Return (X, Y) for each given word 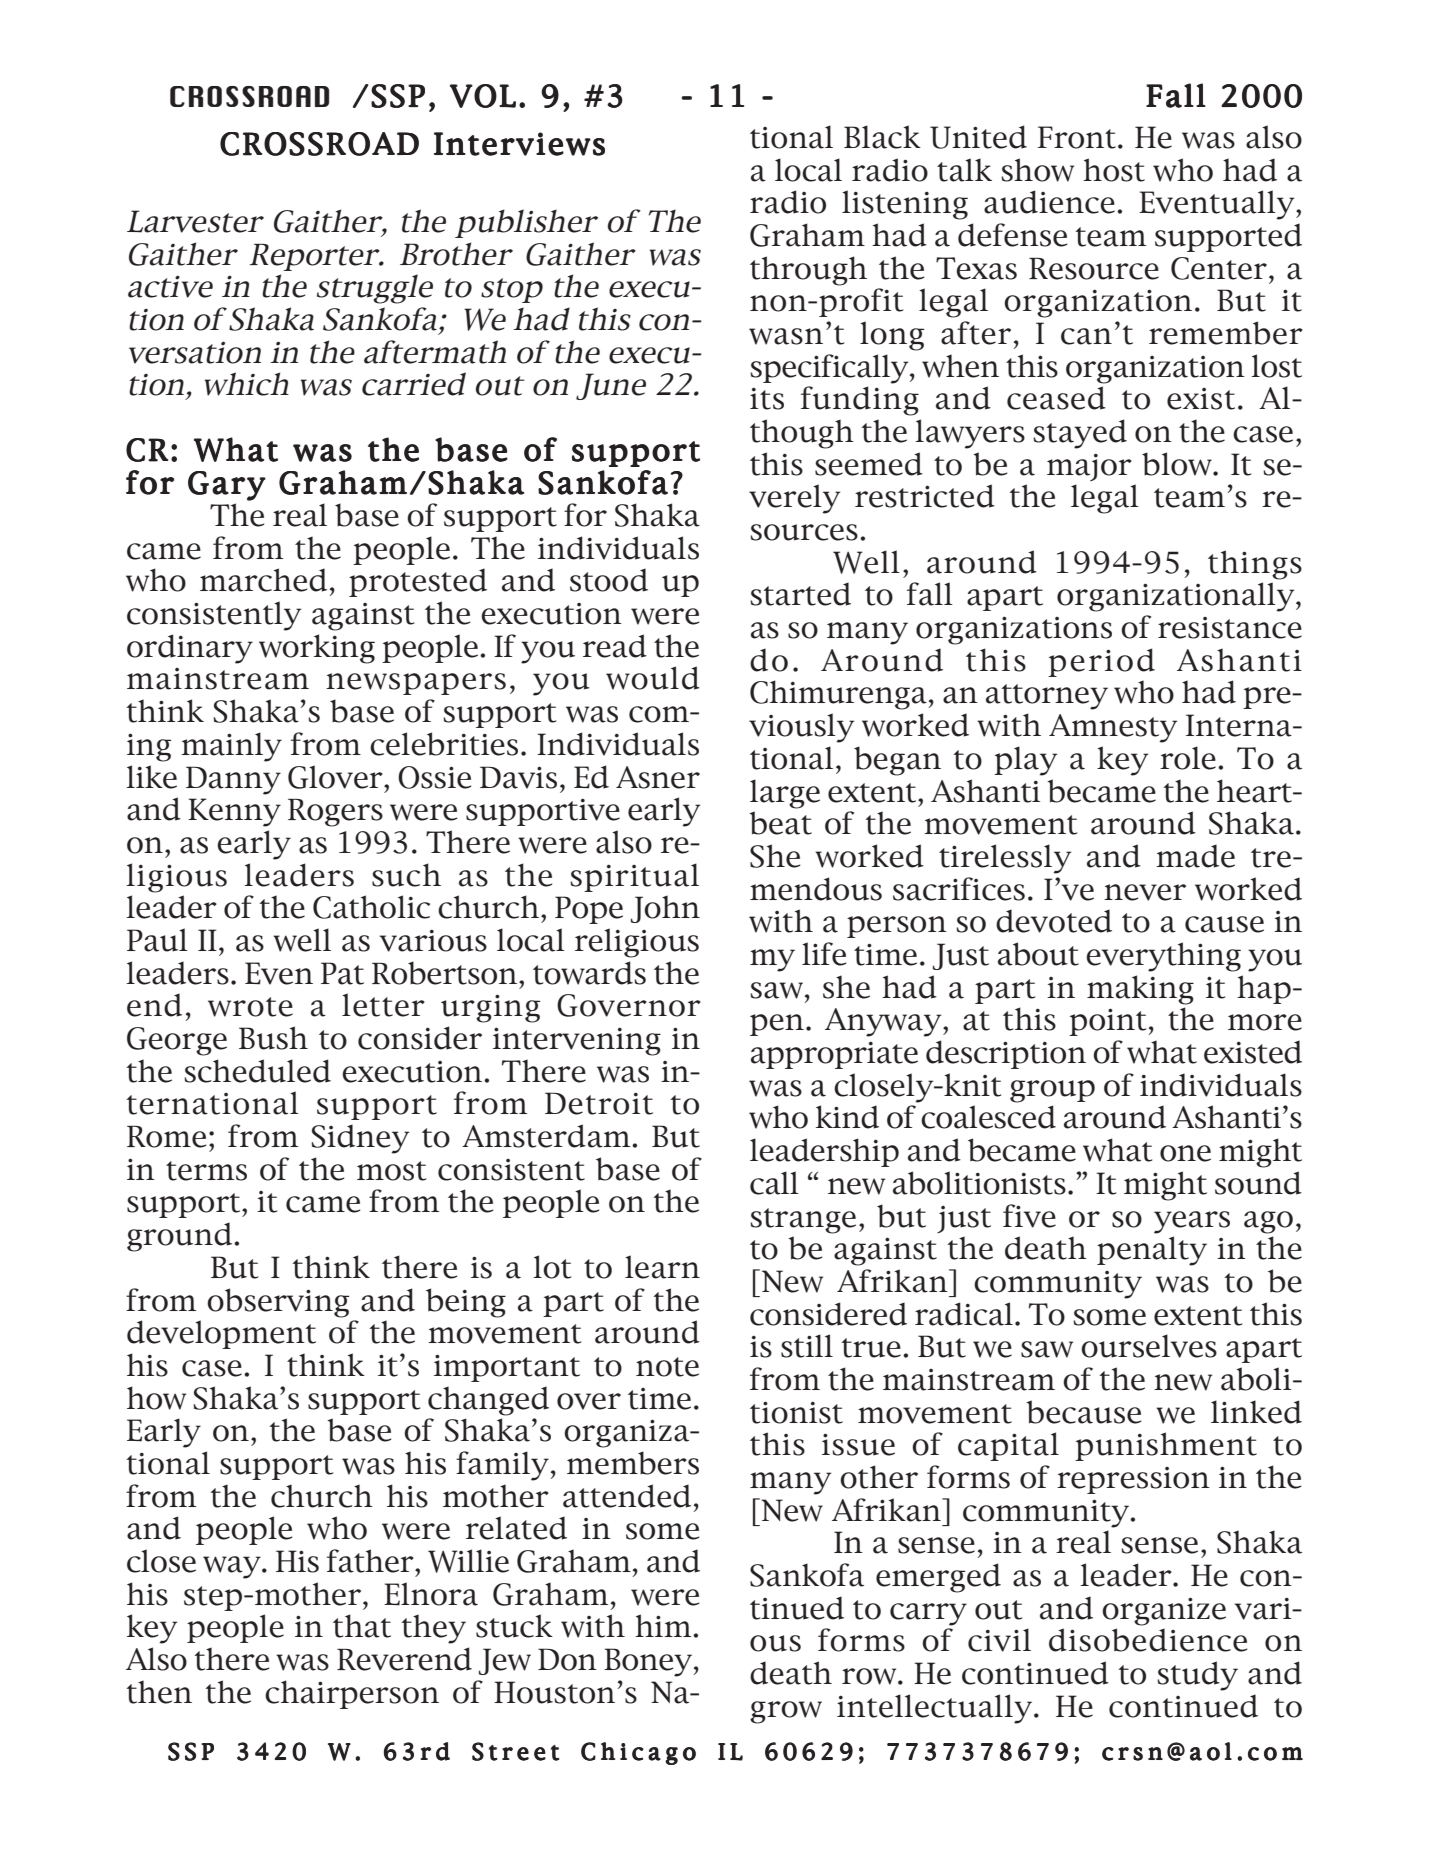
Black (882, 137)
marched (263, 580)
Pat (342, 973)
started (800, 594)
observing (278, 1303)
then (159, 1692)
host (1114, 170)
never (1145, 892)
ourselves (1149, 1346)
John (665, 909)
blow (1178, 464)
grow (786, 1712)
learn (662, 1267)
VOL (483, 96)
